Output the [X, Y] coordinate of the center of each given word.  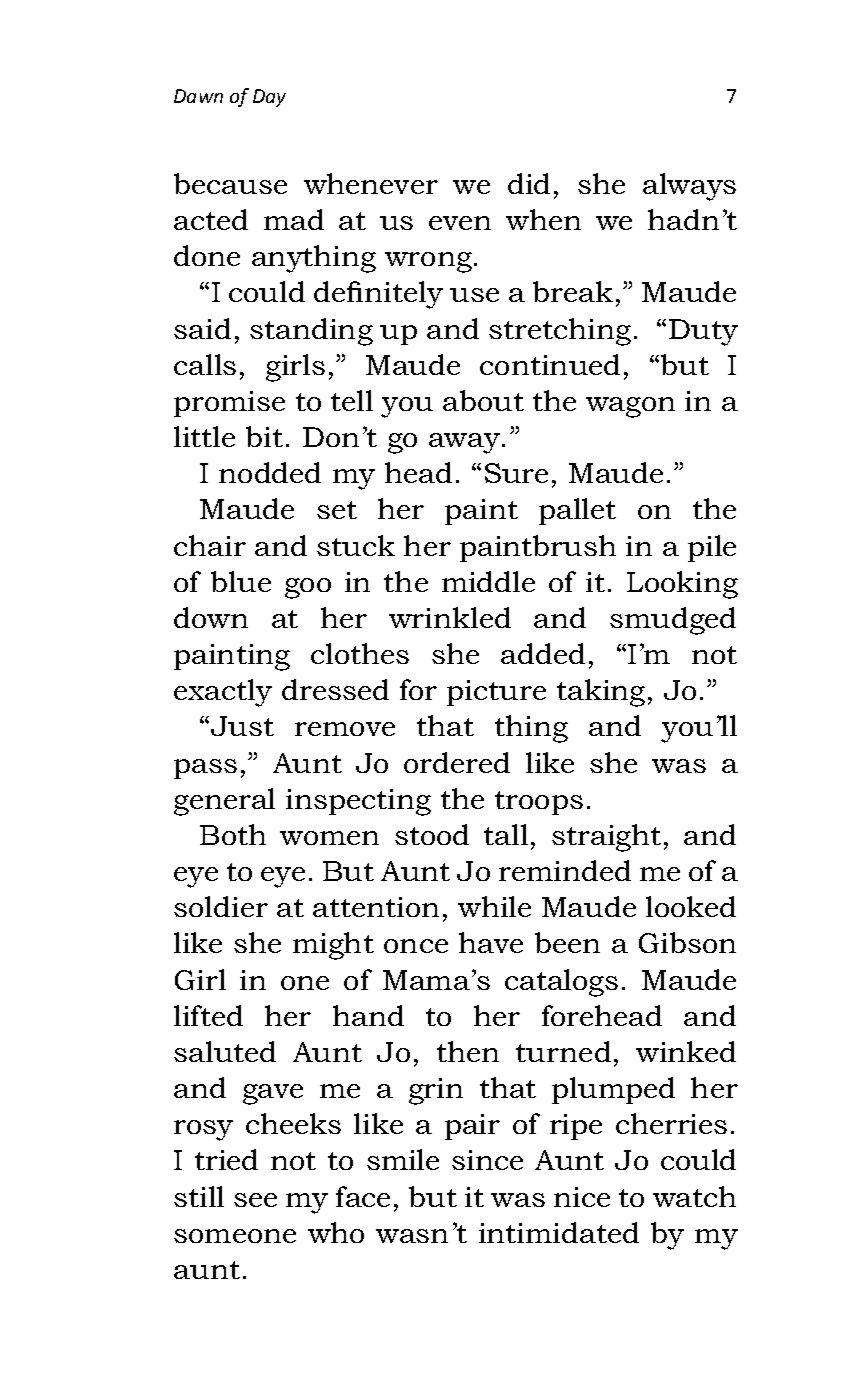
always [689, 187]
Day [269, 98]
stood [432, 834]
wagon [630, 407]
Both [233, 834]
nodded [270, 472]
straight [606, 838]
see [255, 1200]
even [460, 223]
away [466, 443]
